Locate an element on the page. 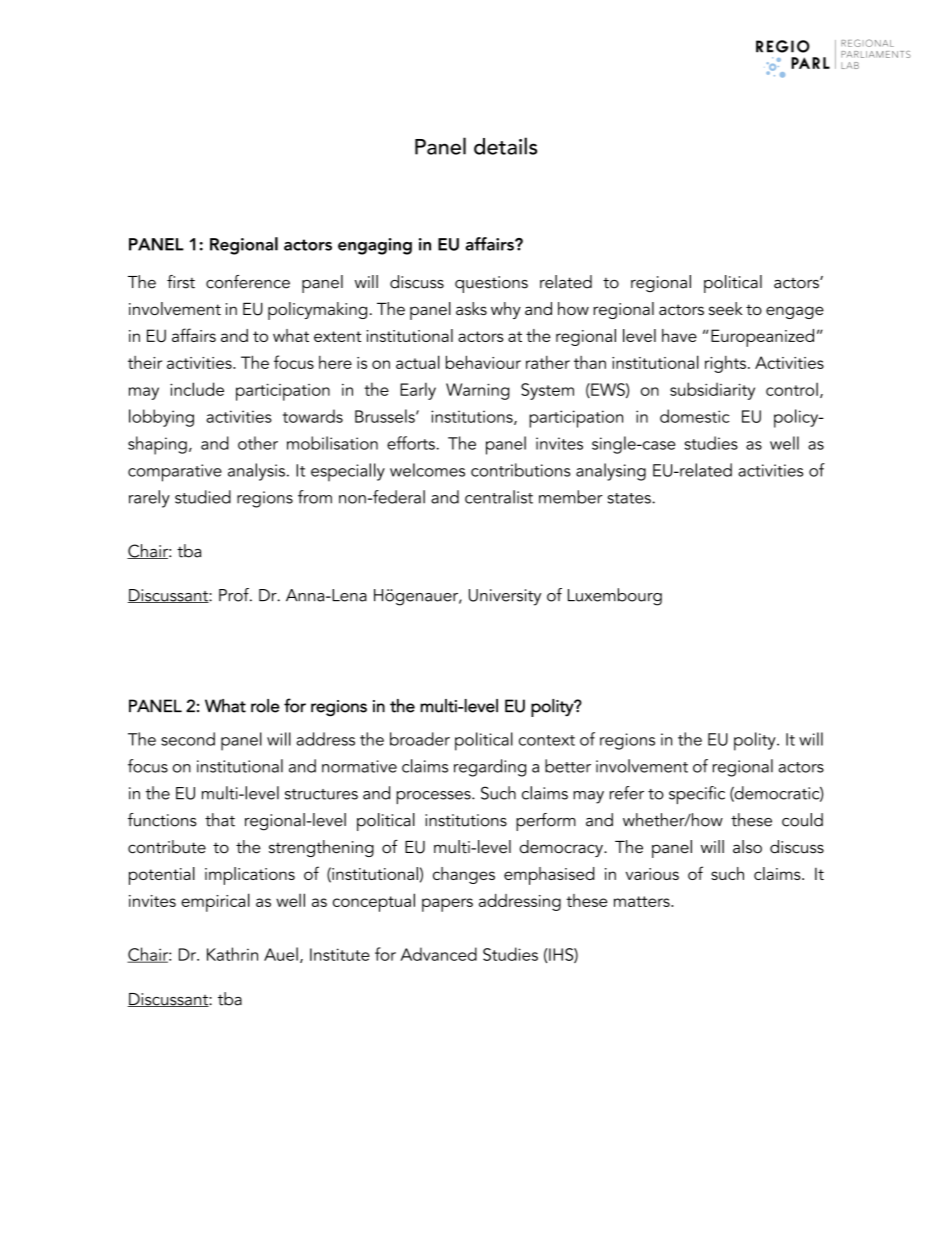  states is located at coordinates (630, 498).
